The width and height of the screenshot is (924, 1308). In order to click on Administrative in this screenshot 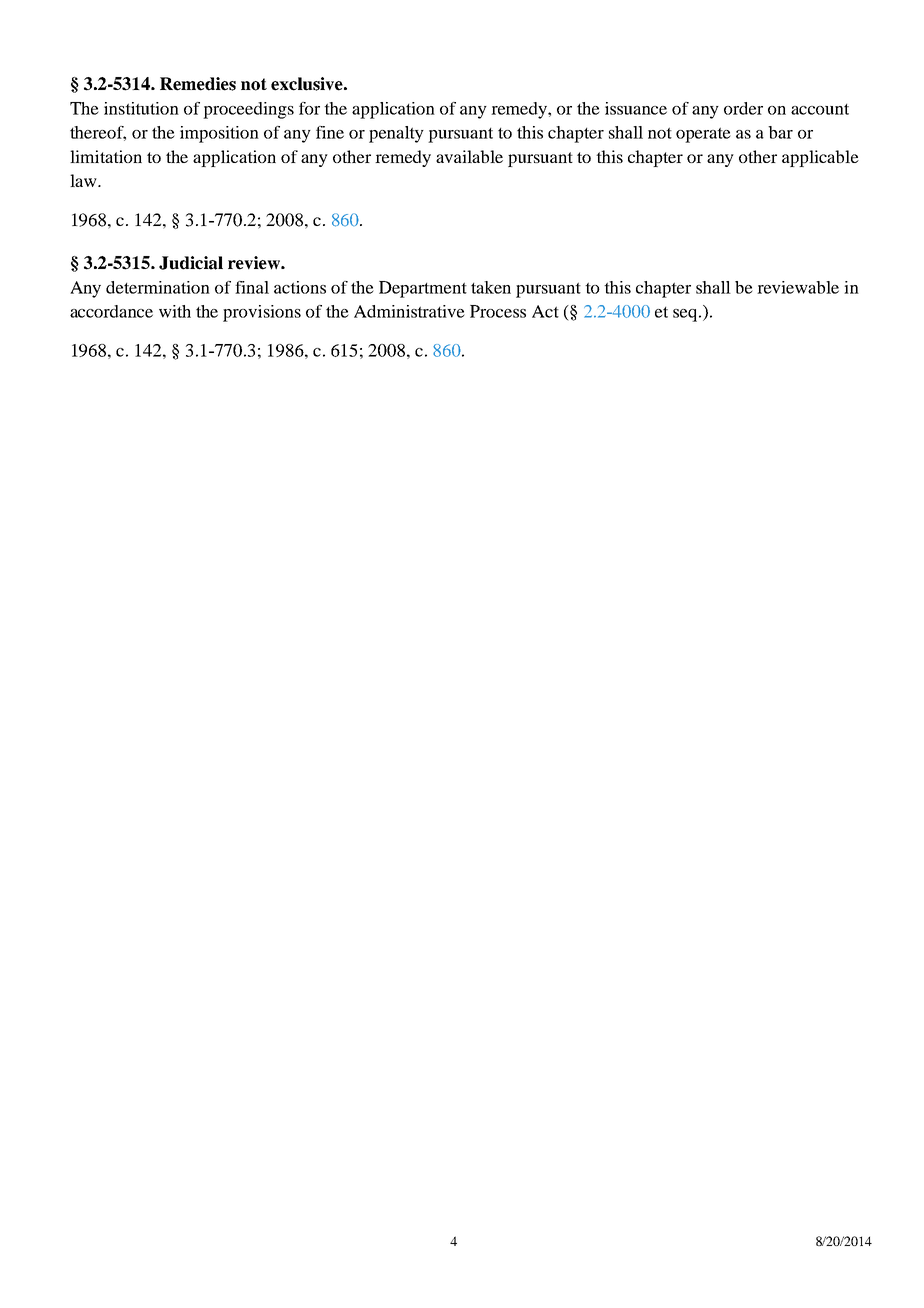, I will do `click(409, 311)`.
